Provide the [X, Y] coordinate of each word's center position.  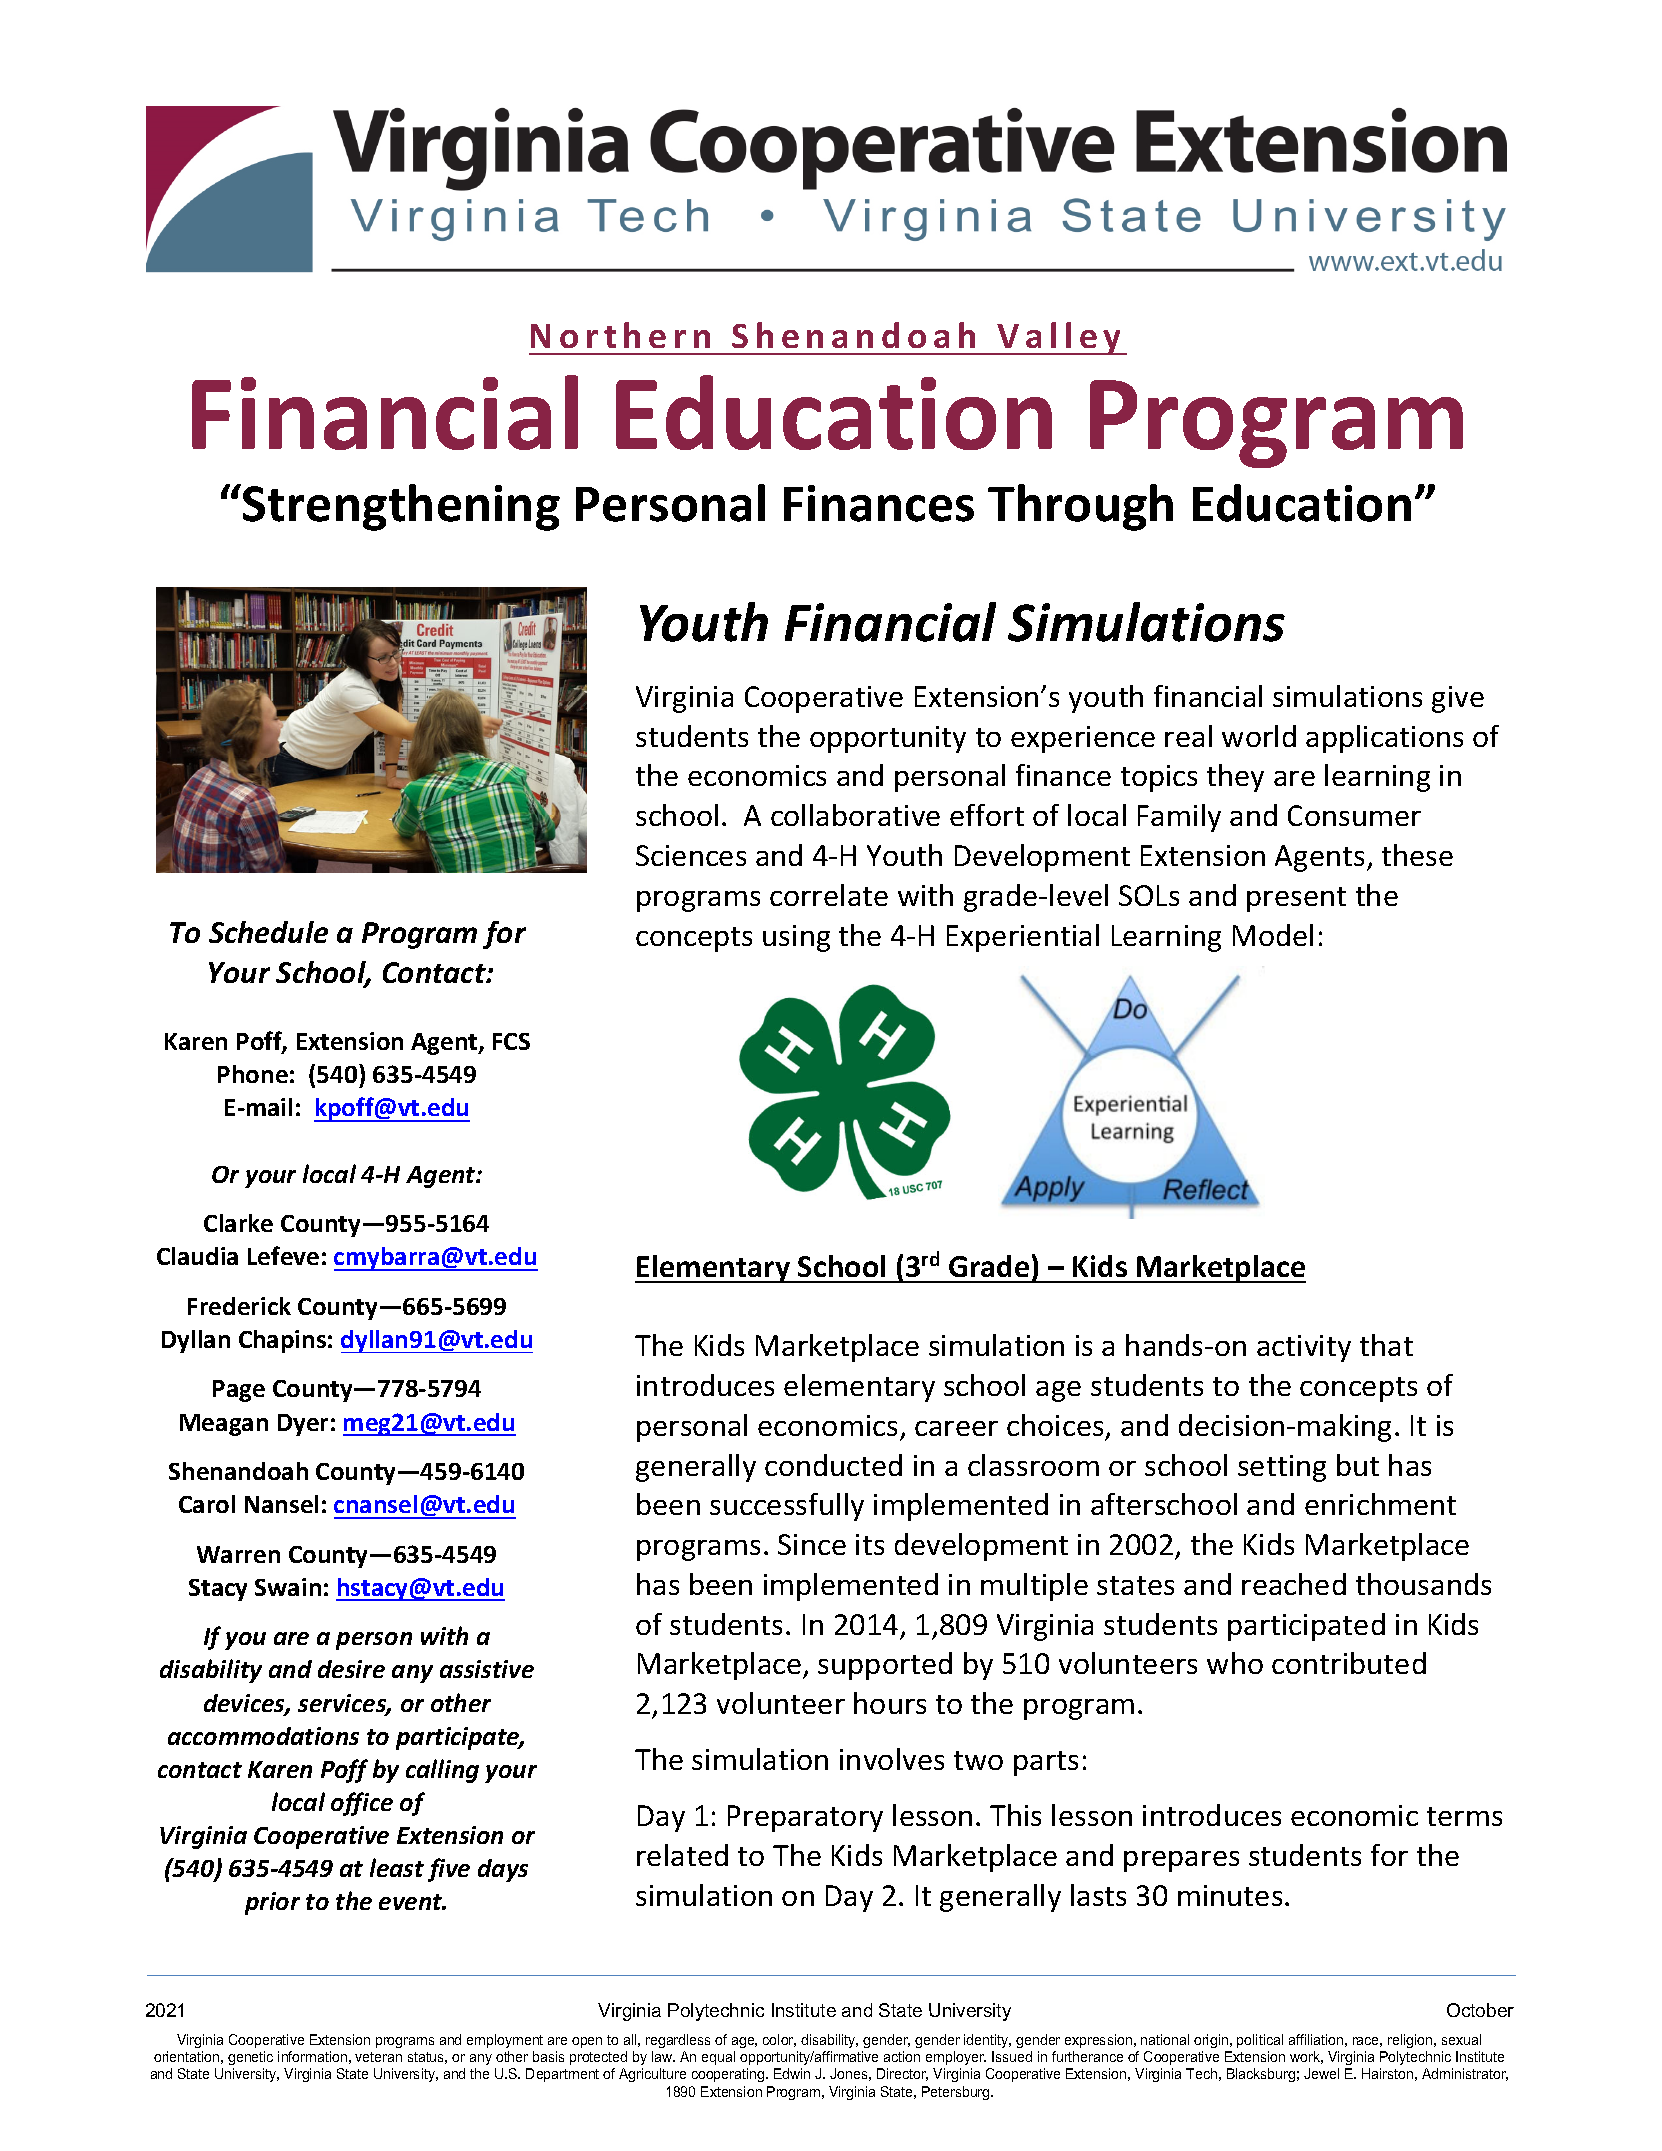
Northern [620, 335]
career [956, 1428]
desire [351, 1669]
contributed [1349, 1663]
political [1260, 2041]
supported [885, 1666]
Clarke [238, 1223]
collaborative [855, 815]
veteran [378, 2057]
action [902, 2056]
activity [1304, 1348]
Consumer [1354, 815]
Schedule [268, 932]
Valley [1059, 338]
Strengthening [401, 507]
